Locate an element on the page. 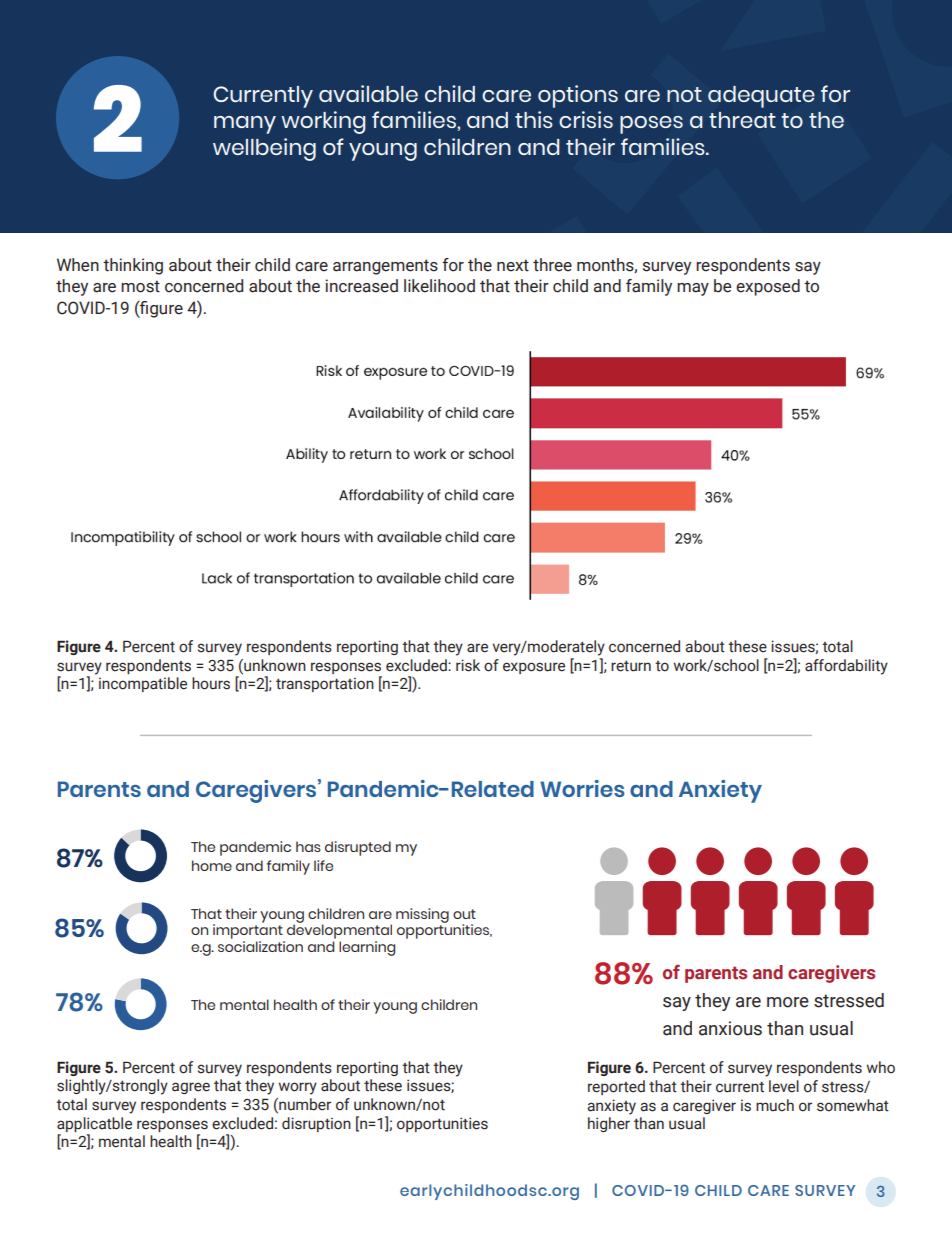 This page has height=1233, width=952. level is located at coordinates (784, 1086).
